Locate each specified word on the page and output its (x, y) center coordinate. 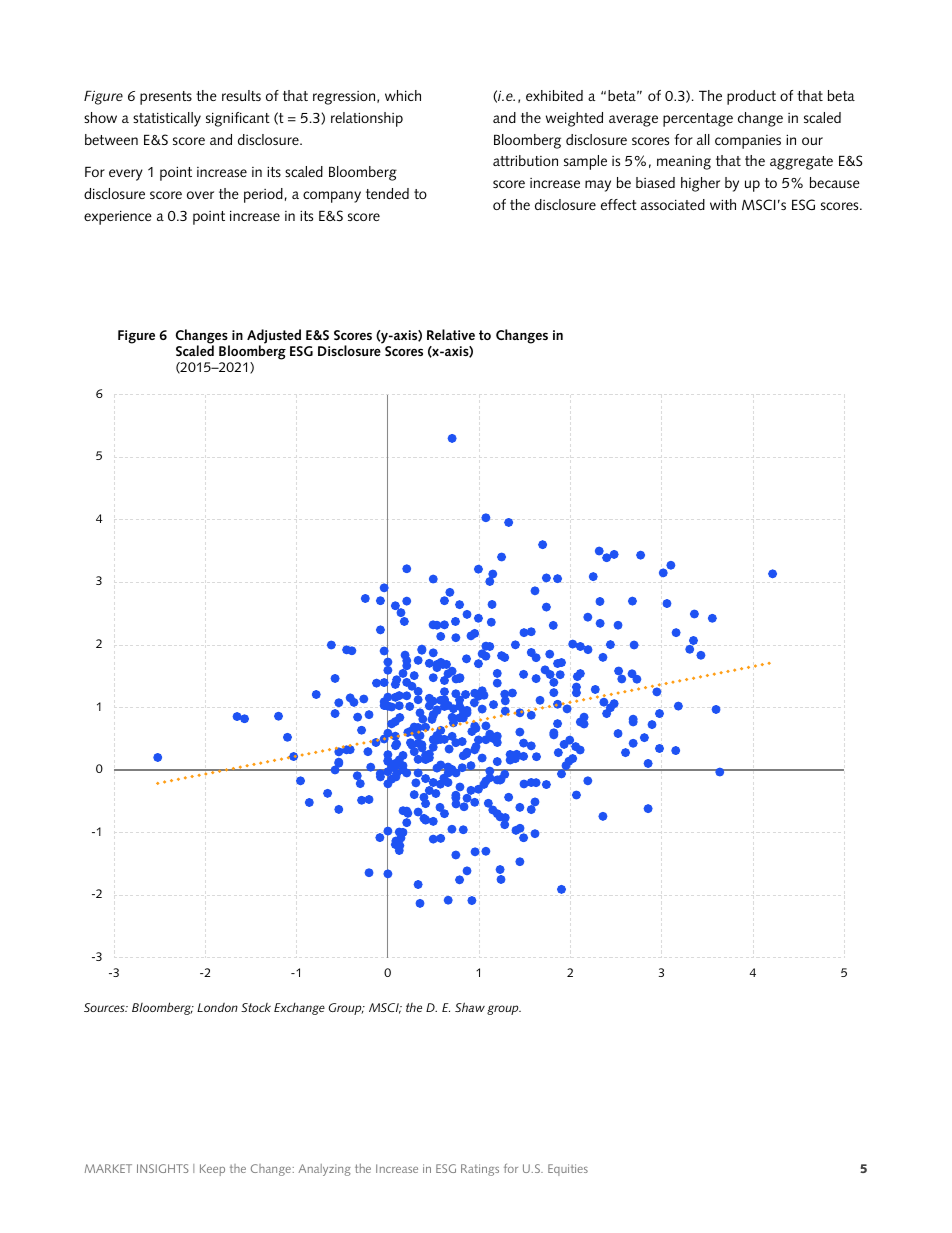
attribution (525, 160)
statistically (167, 119)
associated (673, 204)
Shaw (470, 1007)
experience (118, 217)
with (723, 204)
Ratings (480, 1170)
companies (748, 142)
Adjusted (274, 337)
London (217, 1007)
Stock (256, 1007)
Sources (105, 1007)
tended (387, 193)
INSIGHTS (163, 1168)
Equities (568, 1170)
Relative (451, 334)
